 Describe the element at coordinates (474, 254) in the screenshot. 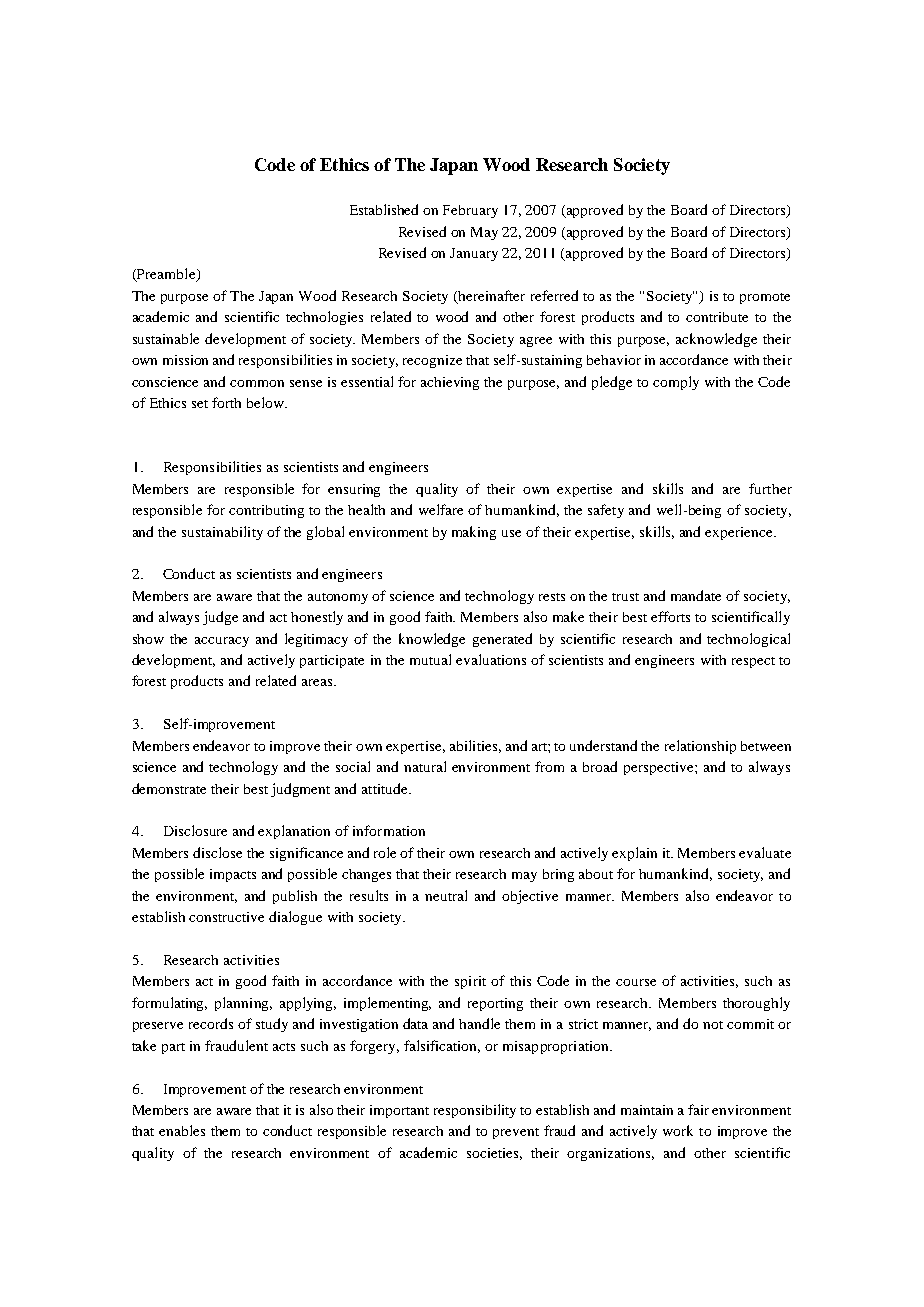

I see `January` at that location.
